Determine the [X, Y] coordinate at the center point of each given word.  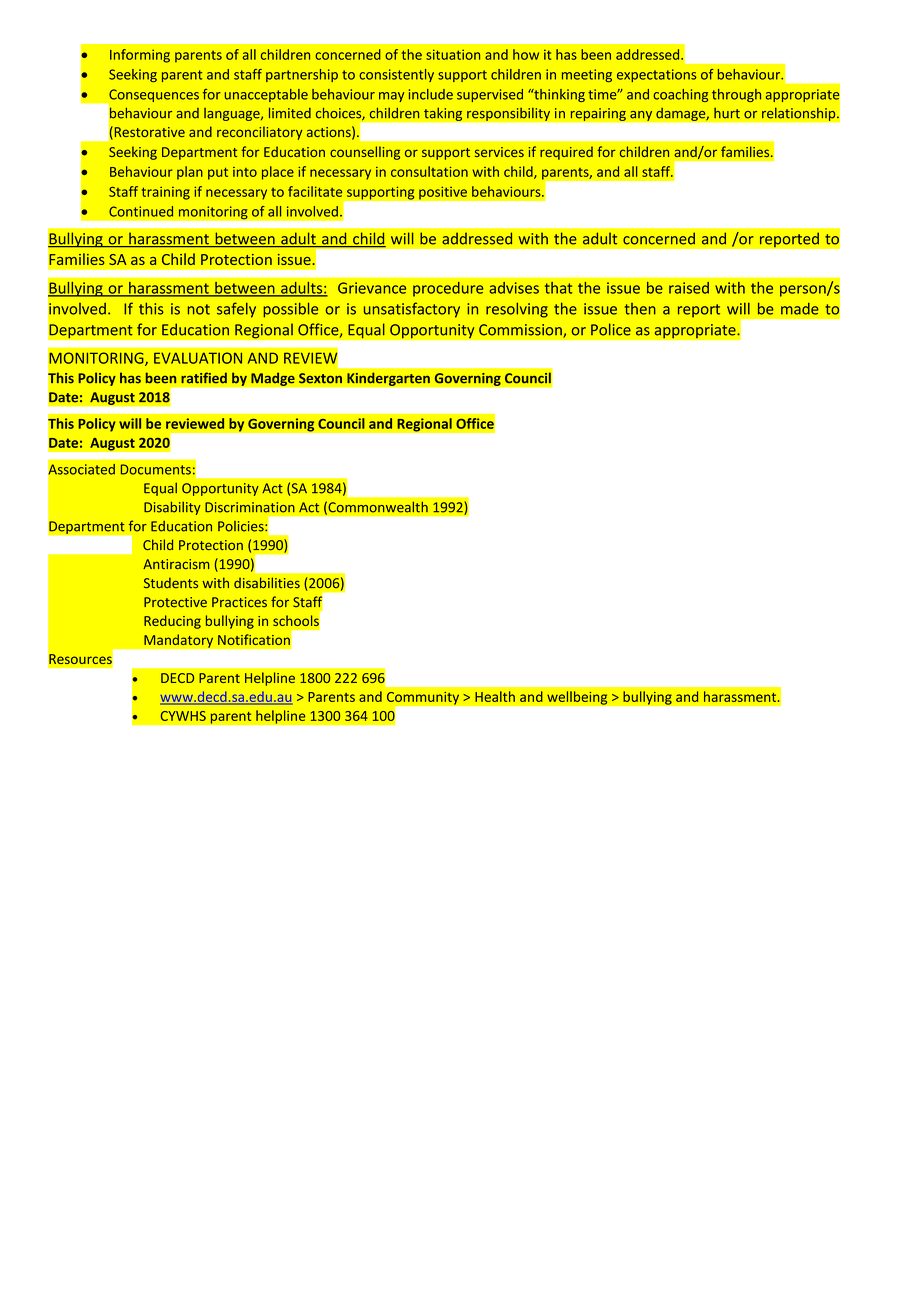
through [736, 95]
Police [611, 329]
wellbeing [577, 698]
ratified [204, 378]
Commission [521, 331]
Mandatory [178, 641]
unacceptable [266, 95]
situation [453, 54]
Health [495, 696]
